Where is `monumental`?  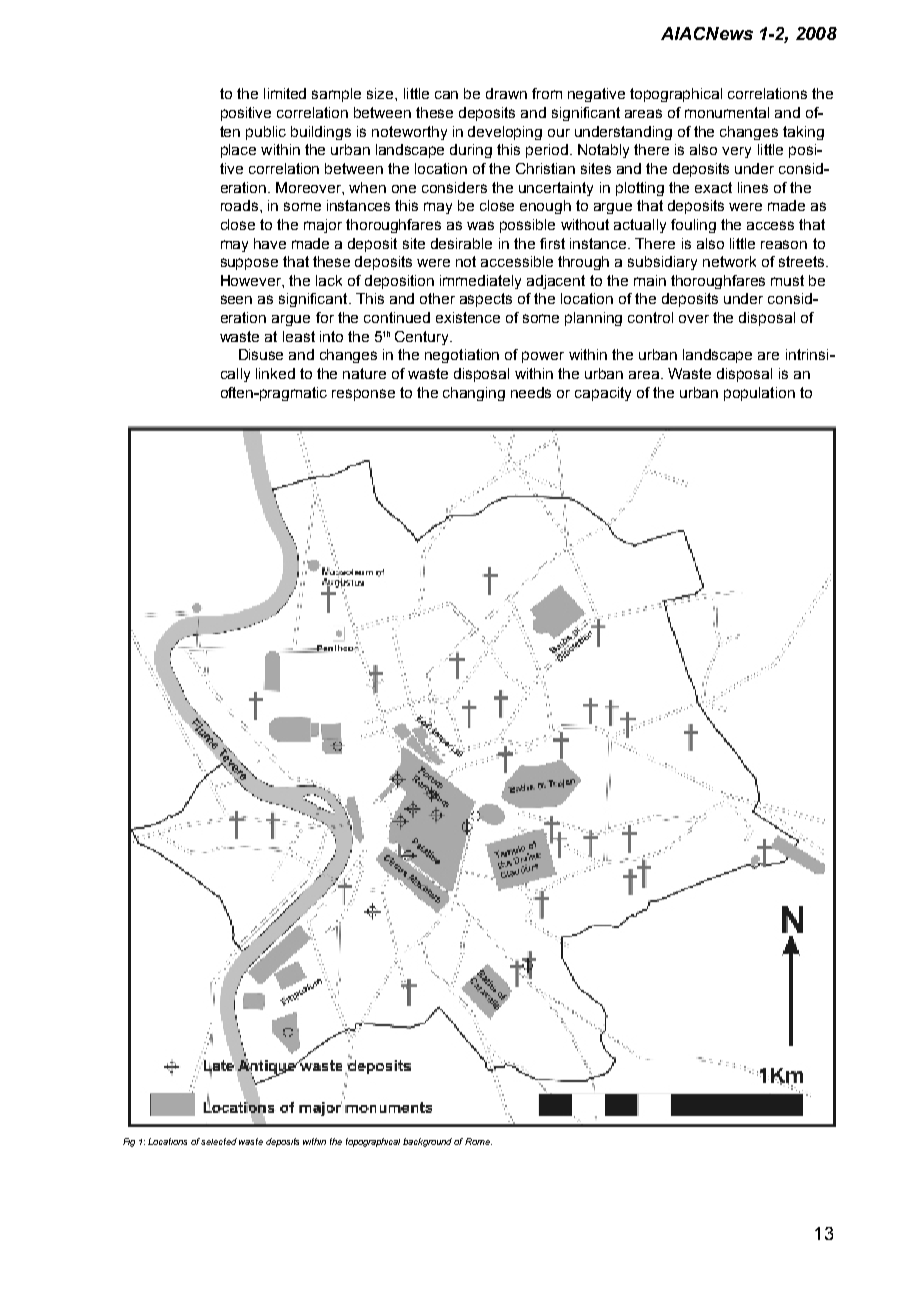
monumental is located at coordinates (727, 112).
